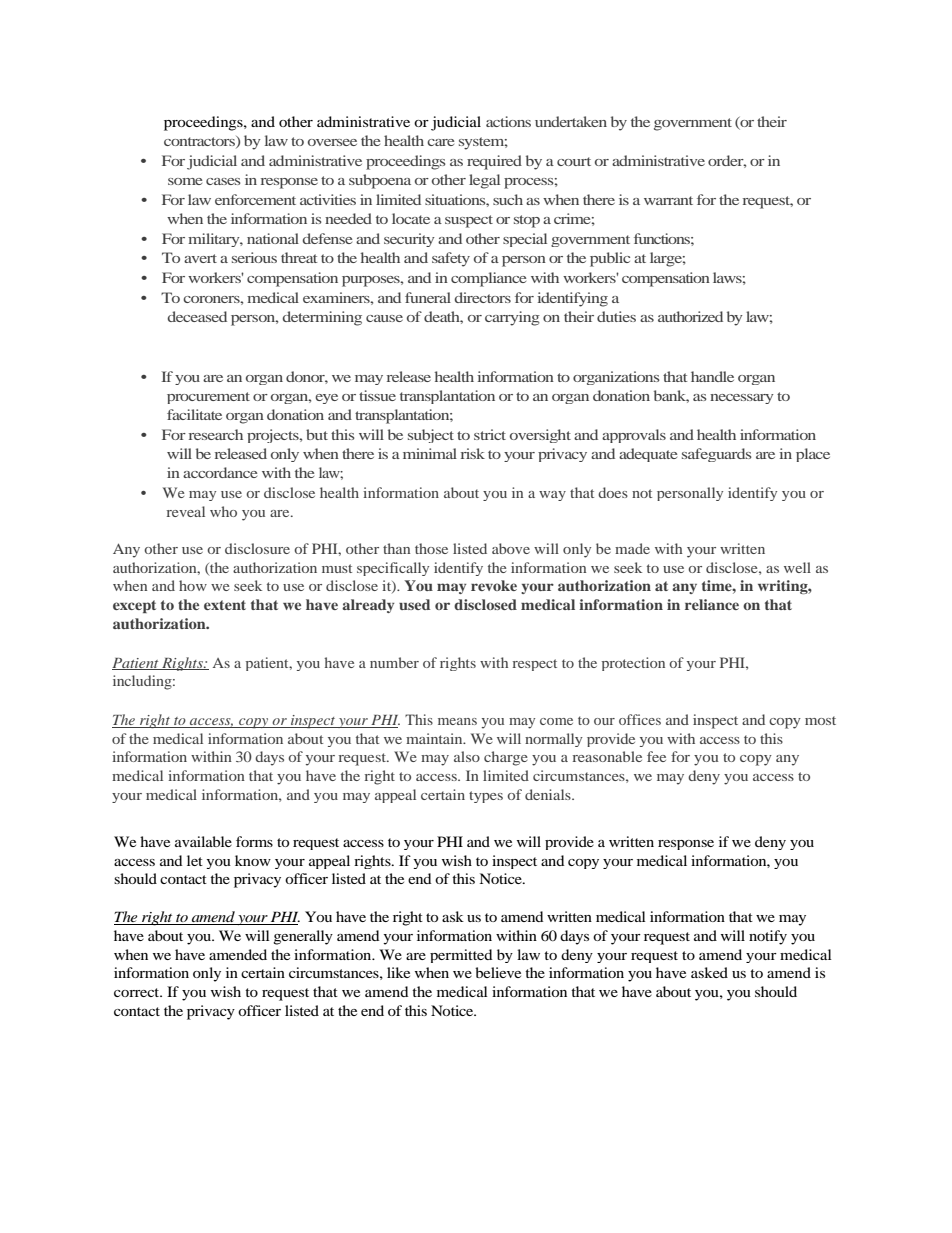  I want to click on disclosure, so click(257, 548).
